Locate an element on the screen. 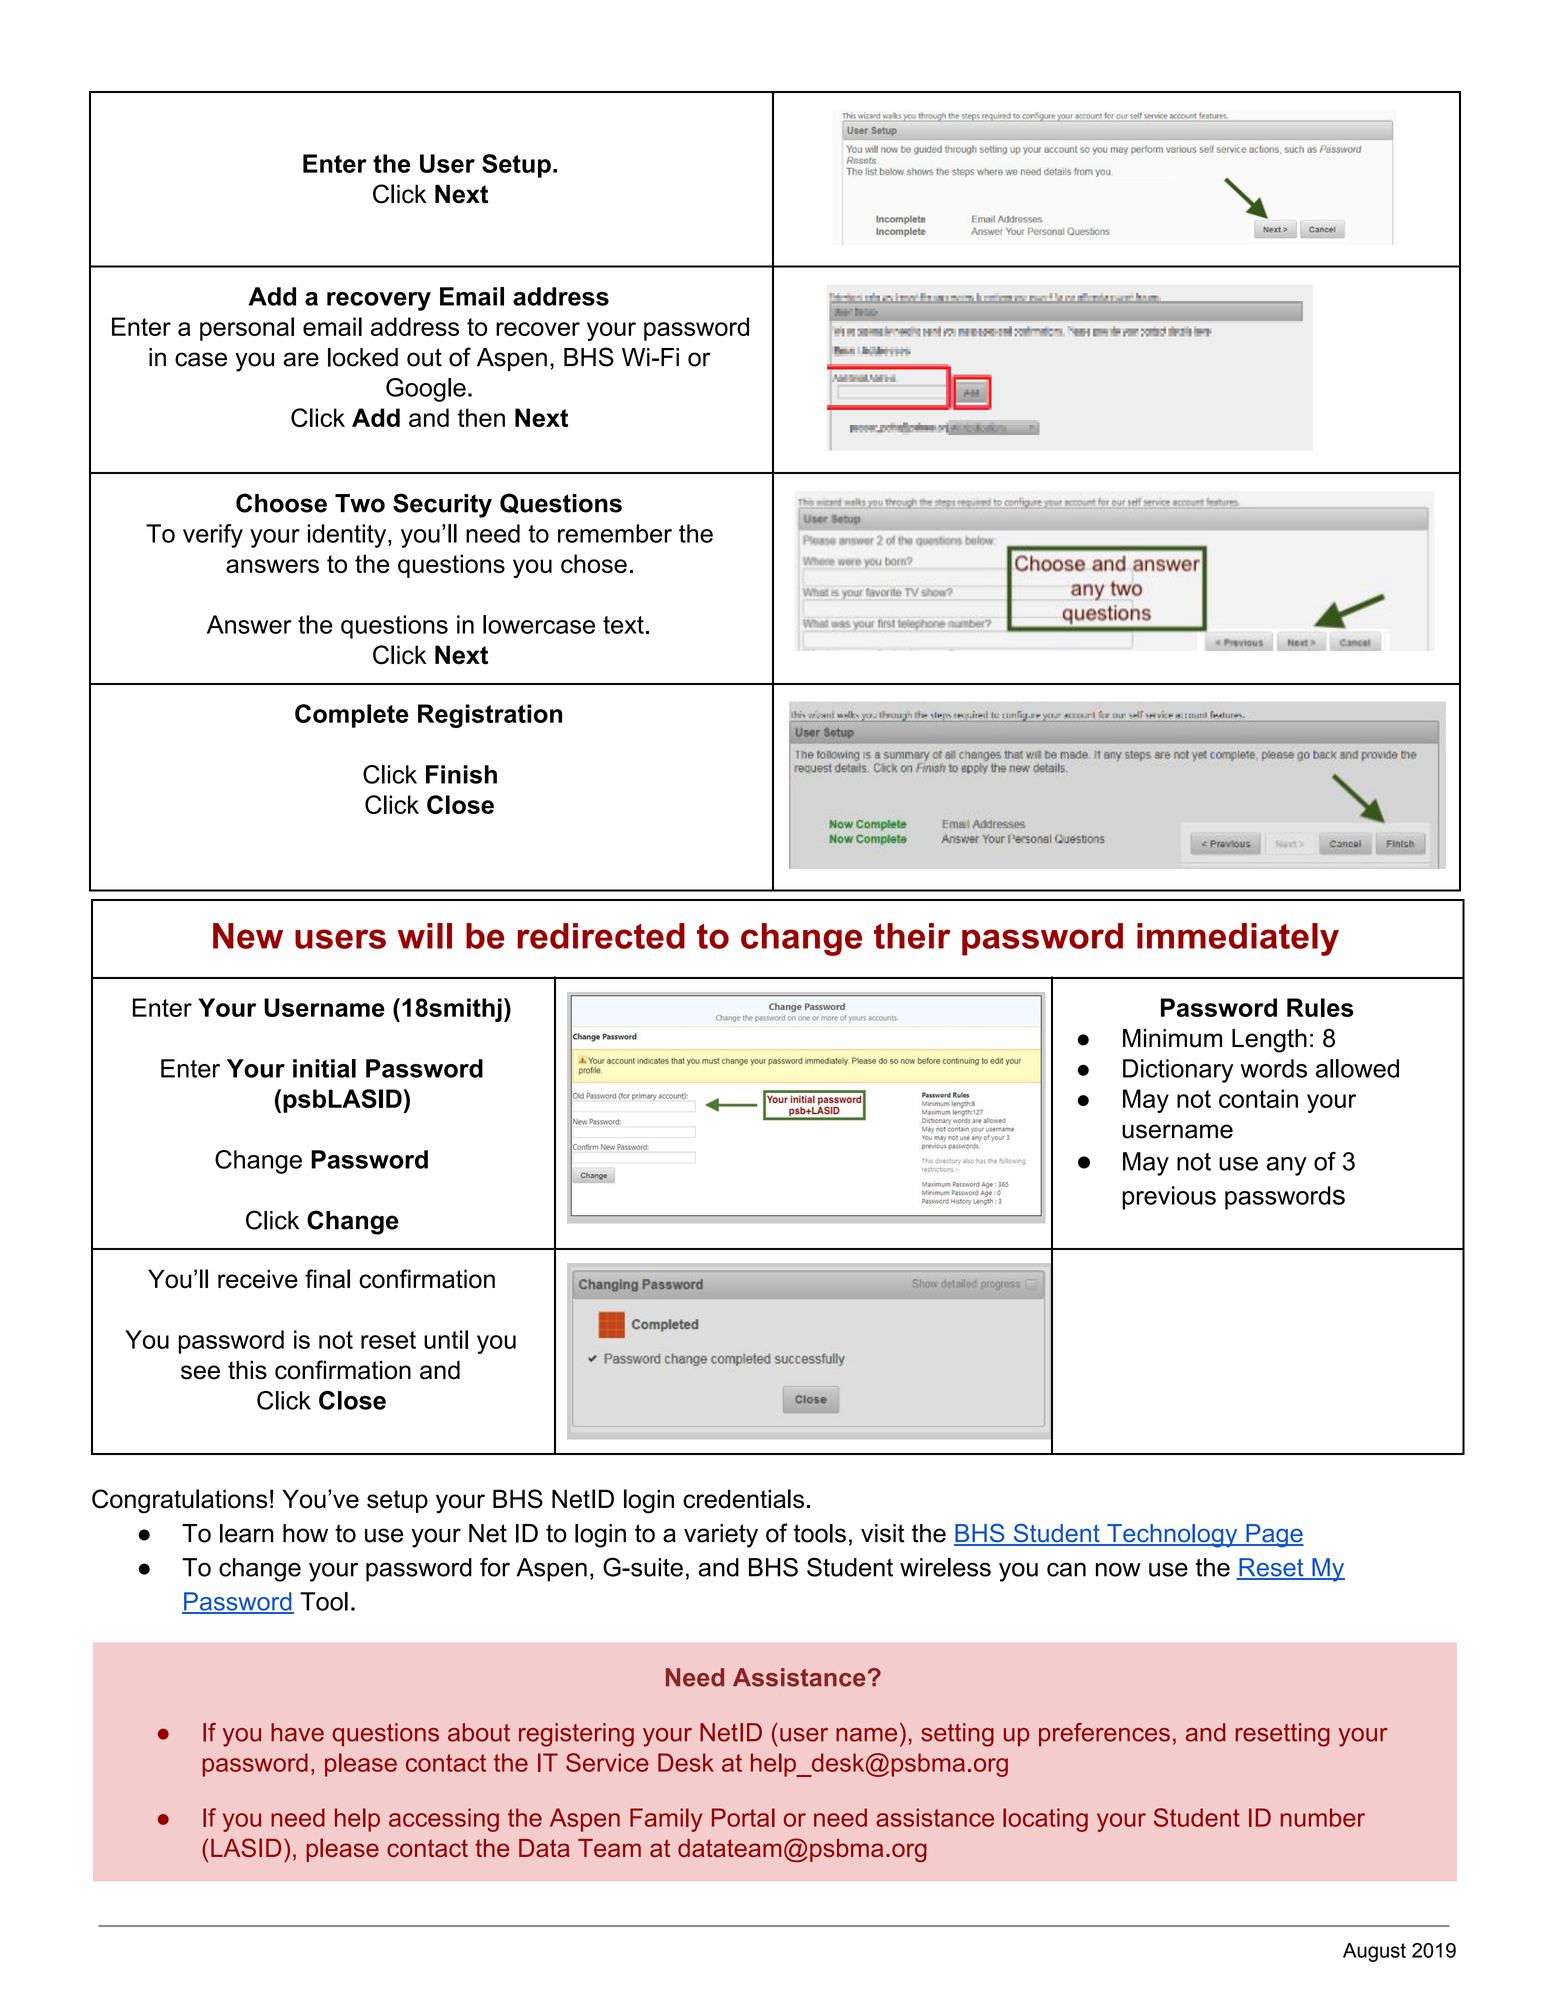  their is located at coordinates (912, 936).
